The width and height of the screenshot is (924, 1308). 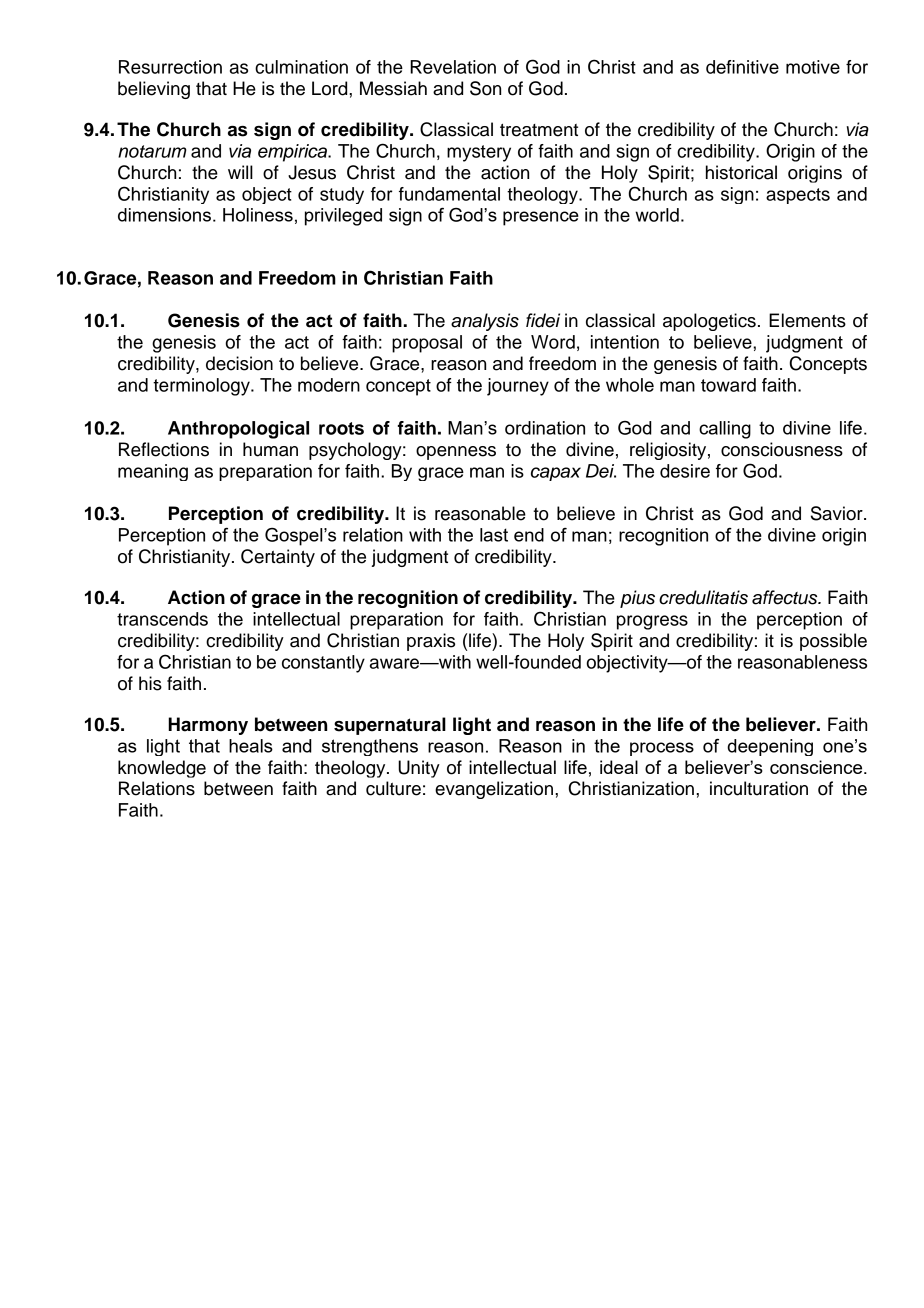 What do you see at coordinates (770, 747) in the screenshot?
I see `deepening` at bounding box center [770, 747].
